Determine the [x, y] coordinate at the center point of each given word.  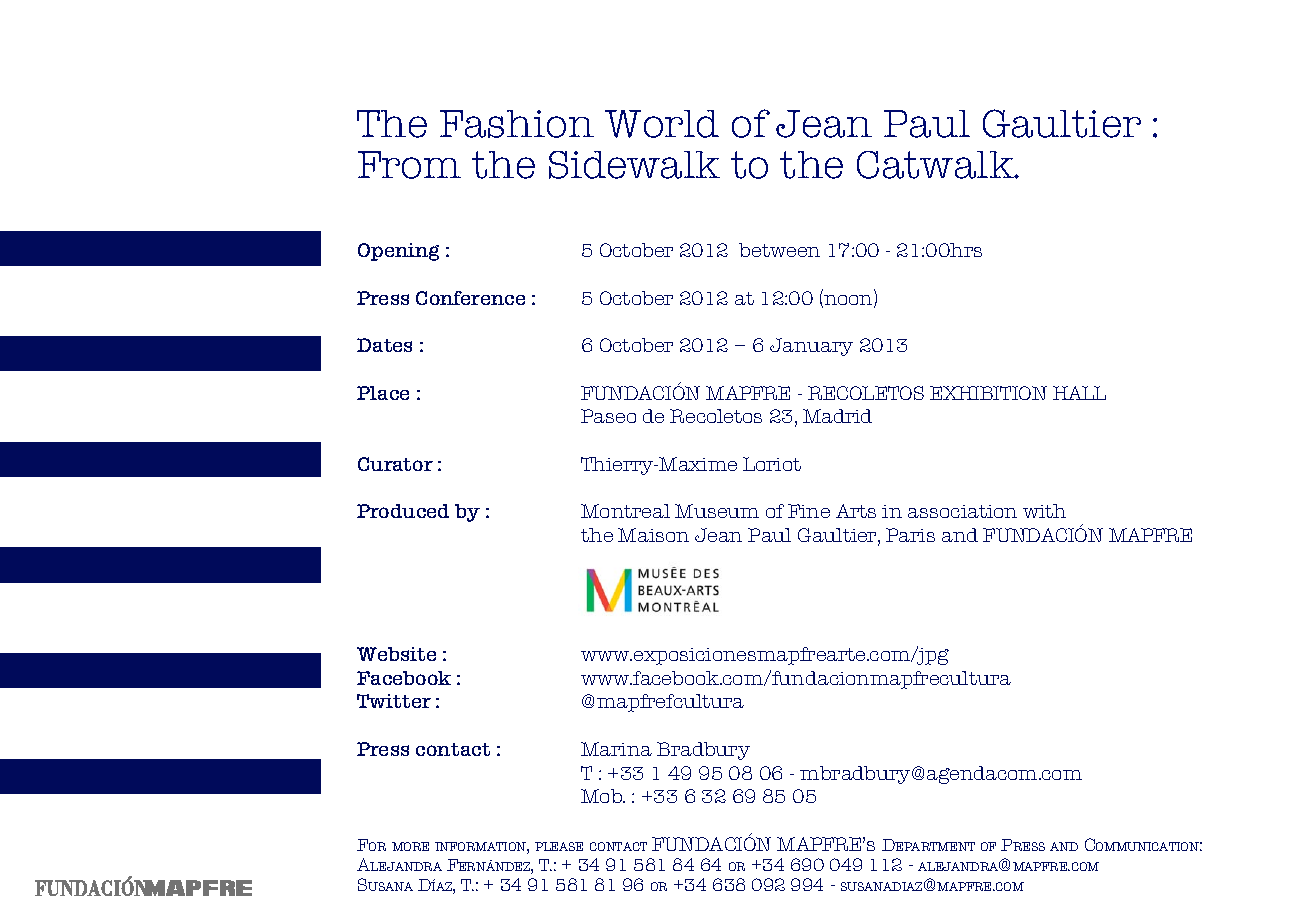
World [662, 124]
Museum [717, 511]
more [410, 846]
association [962, 511]
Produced [403, 511]
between [779, 250]
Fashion [517, 124]
